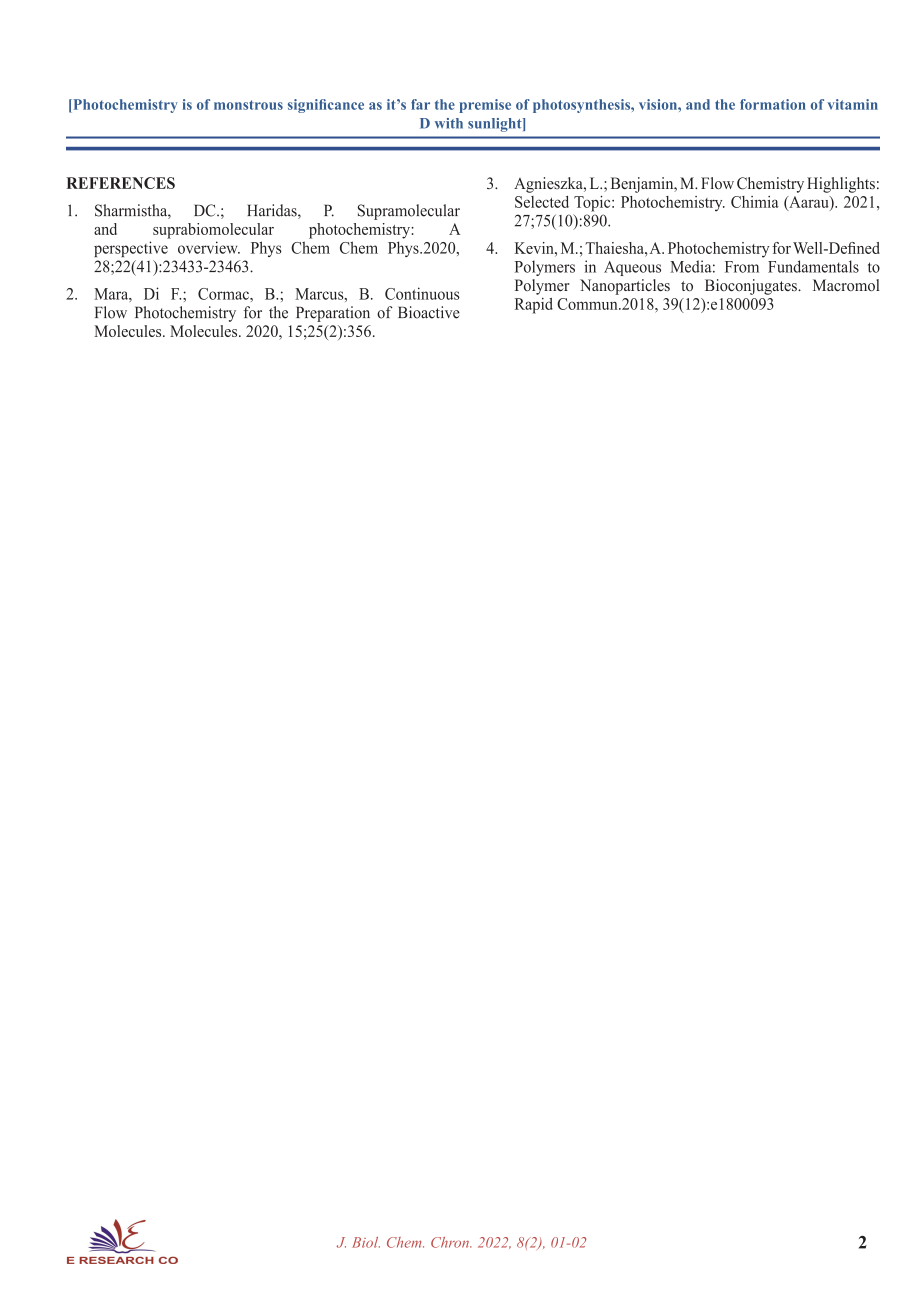  I want to click on formation, so click(773, 104).
